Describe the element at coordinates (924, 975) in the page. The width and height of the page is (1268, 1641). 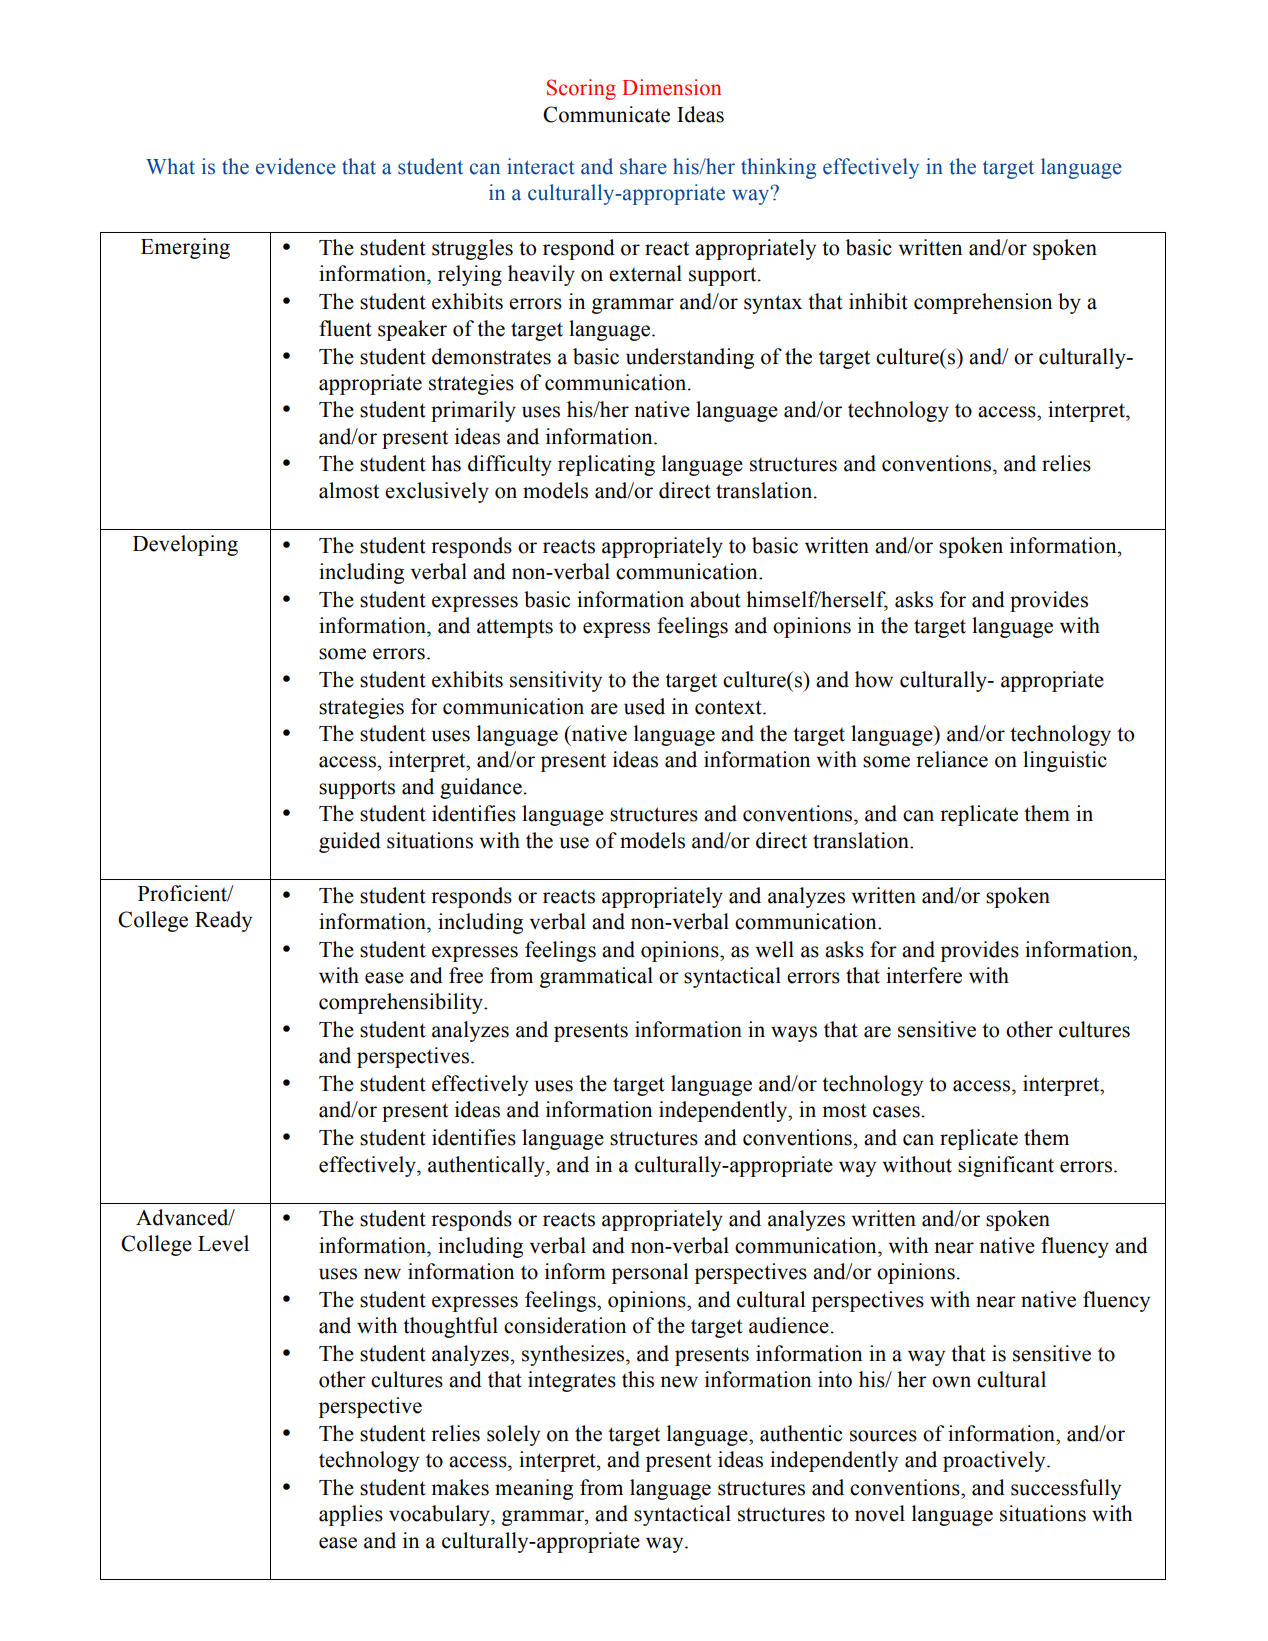
I see `interfere` at that location.
